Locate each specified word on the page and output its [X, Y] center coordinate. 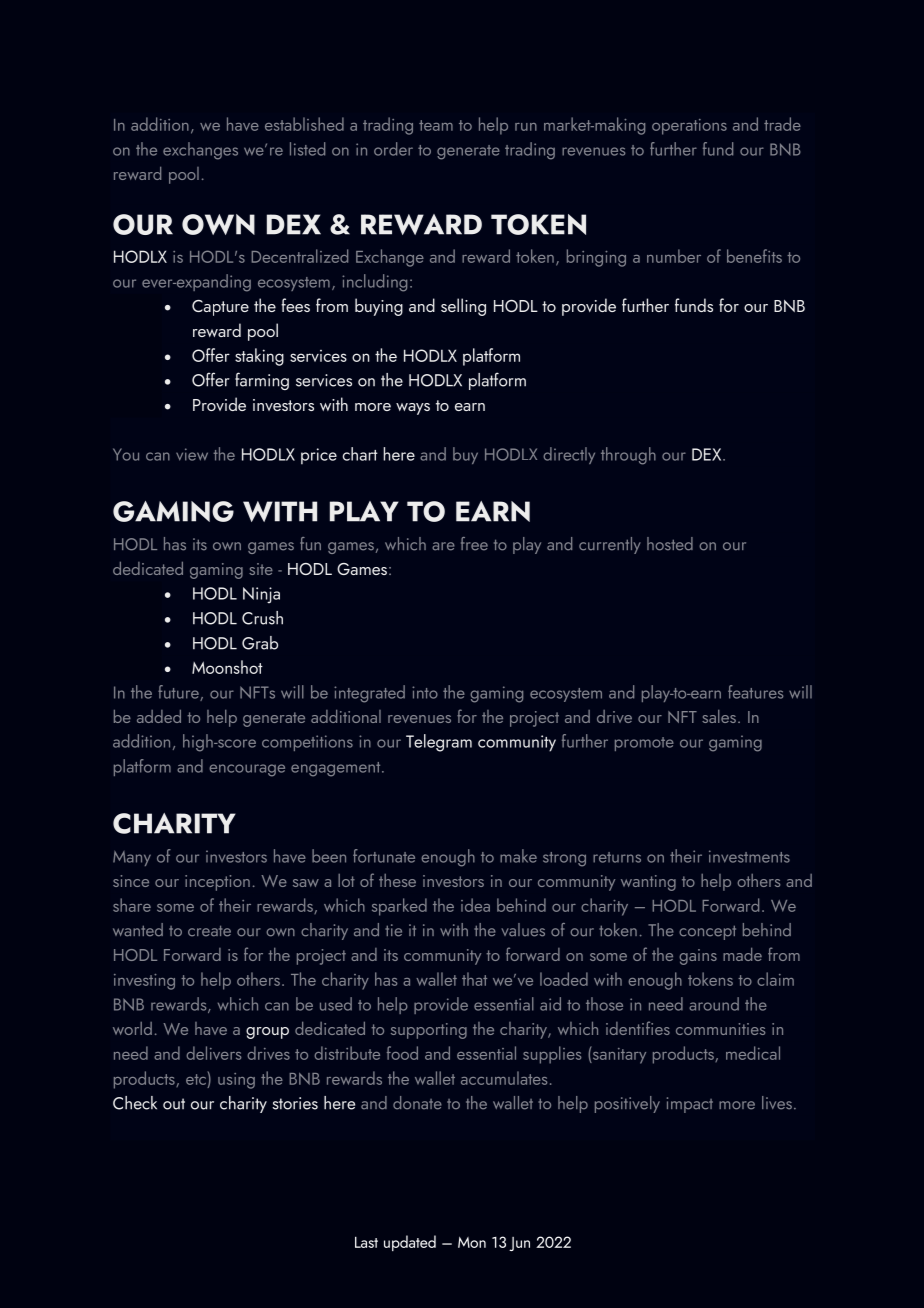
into [425, 692]
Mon [472, 1242]
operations [689, 127]
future [179, 693]
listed [307, 149]
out [174, 1104]
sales [719, 716]
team [436, 125]
